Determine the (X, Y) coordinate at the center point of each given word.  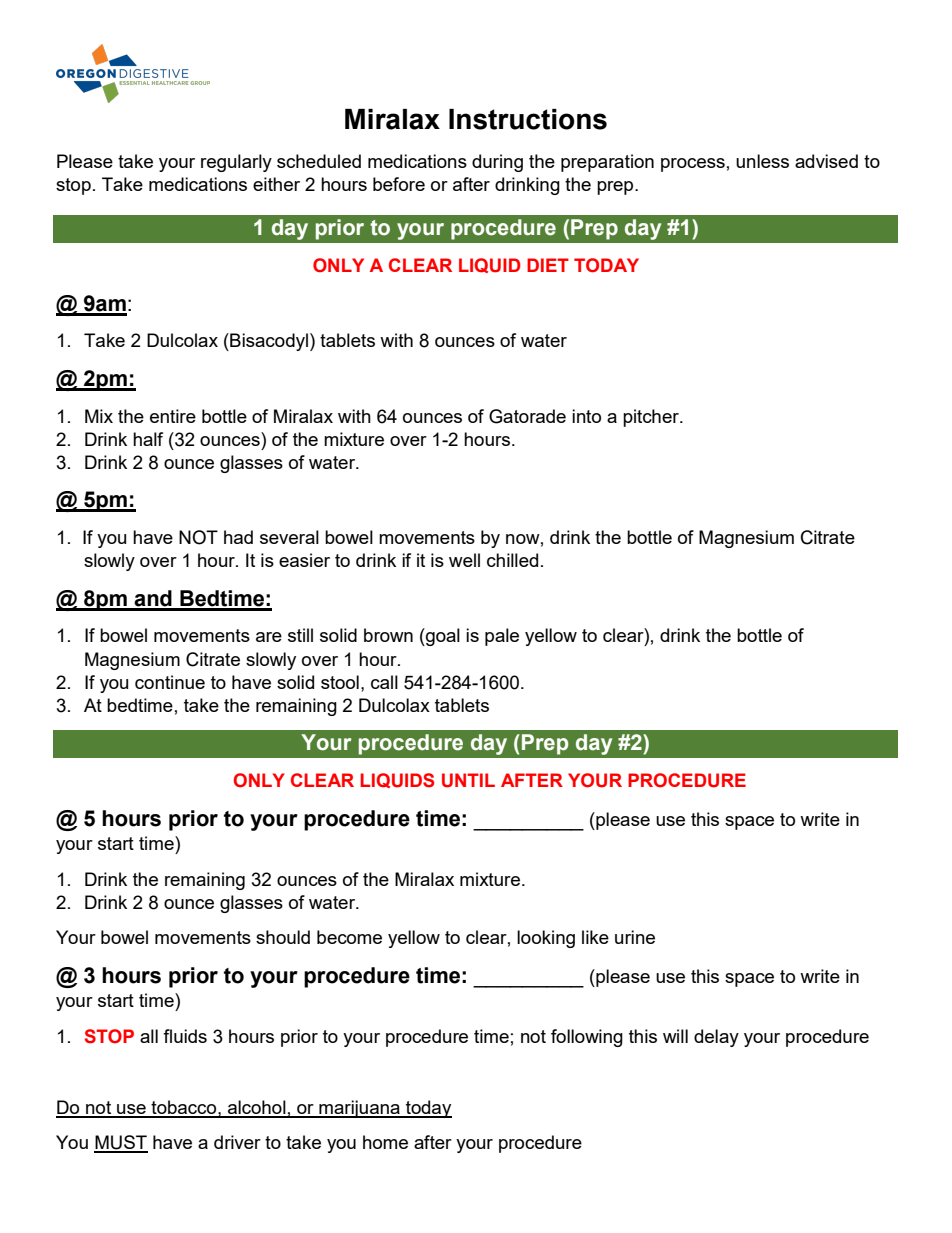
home (385, 1142)
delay (716, 1038)
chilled (512, 560)
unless (762, 161)
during (497, 163)
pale (502, 637)
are (269, 637)
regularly (236, 163)
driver (237, 1142)
